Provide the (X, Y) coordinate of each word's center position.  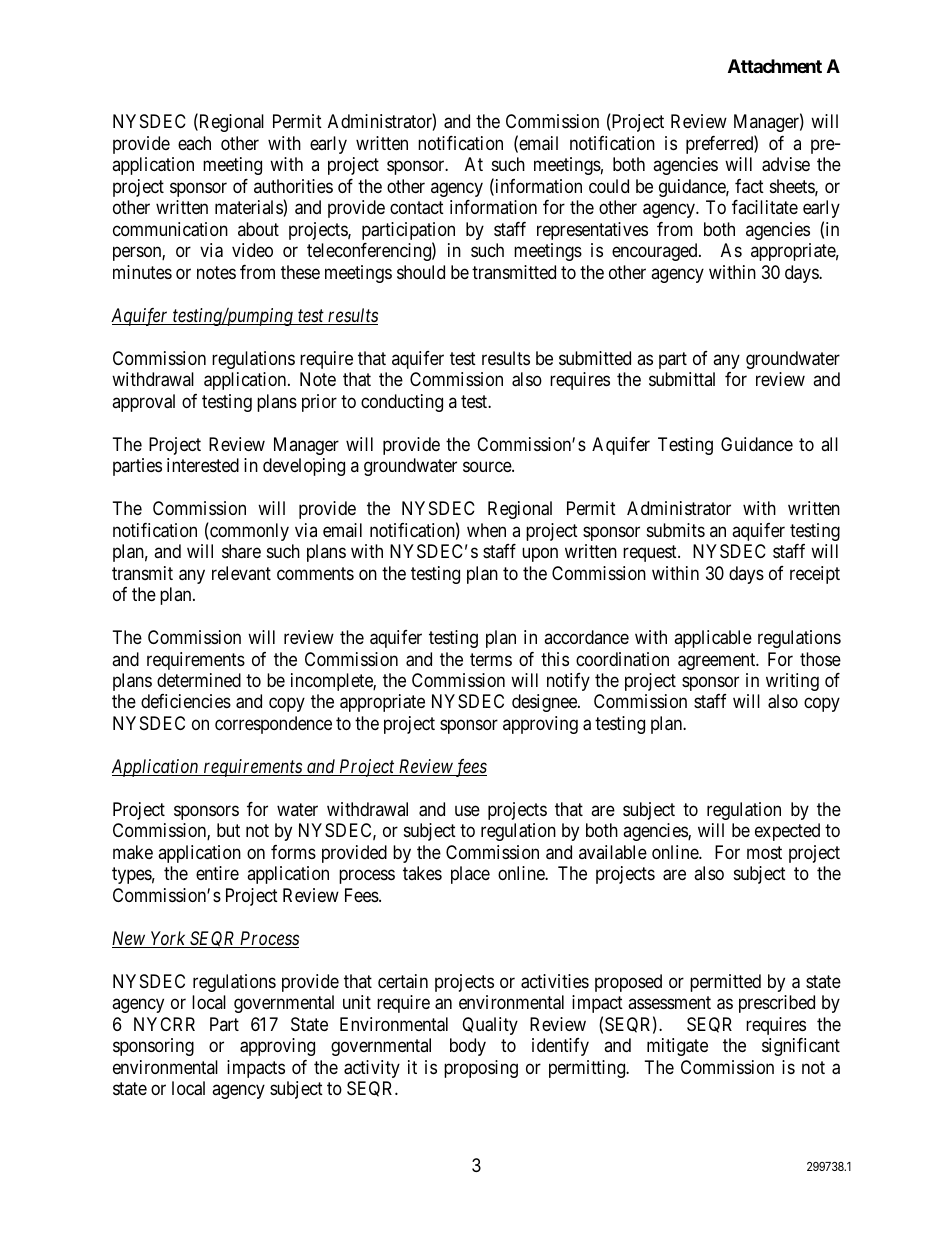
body (468, 1047)
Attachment (775, 66)
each (194, 143)
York (168, 939)
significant (801, 1047)
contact (417, 208)
